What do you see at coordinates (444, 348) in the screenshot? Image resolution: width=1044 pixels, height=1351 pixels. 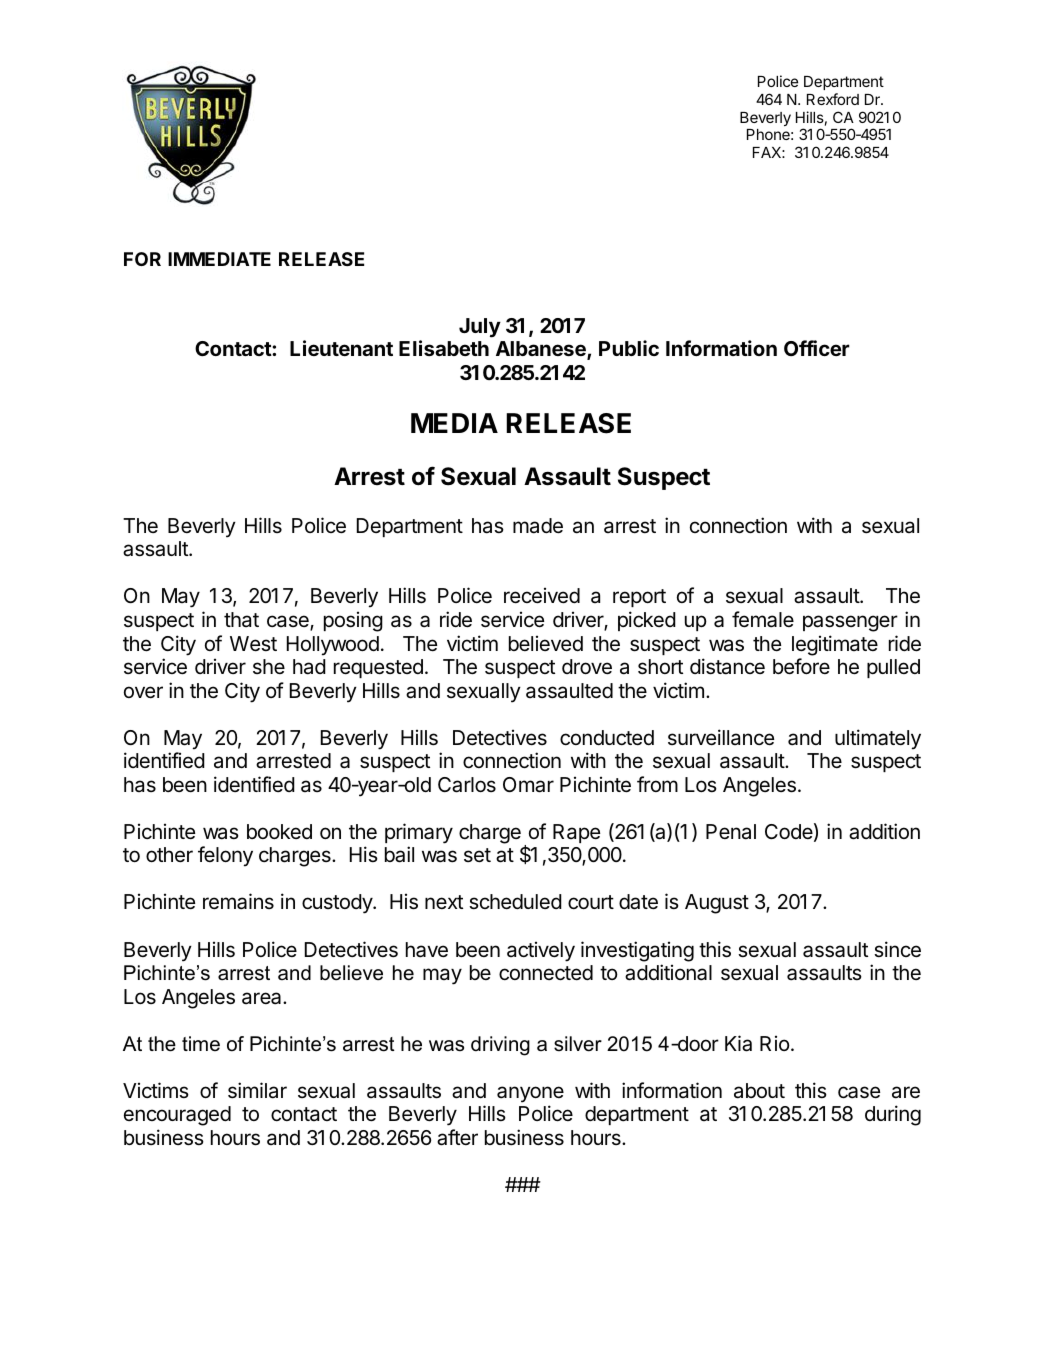 I see `Elisabeth` at bounding box center [444, 348].
